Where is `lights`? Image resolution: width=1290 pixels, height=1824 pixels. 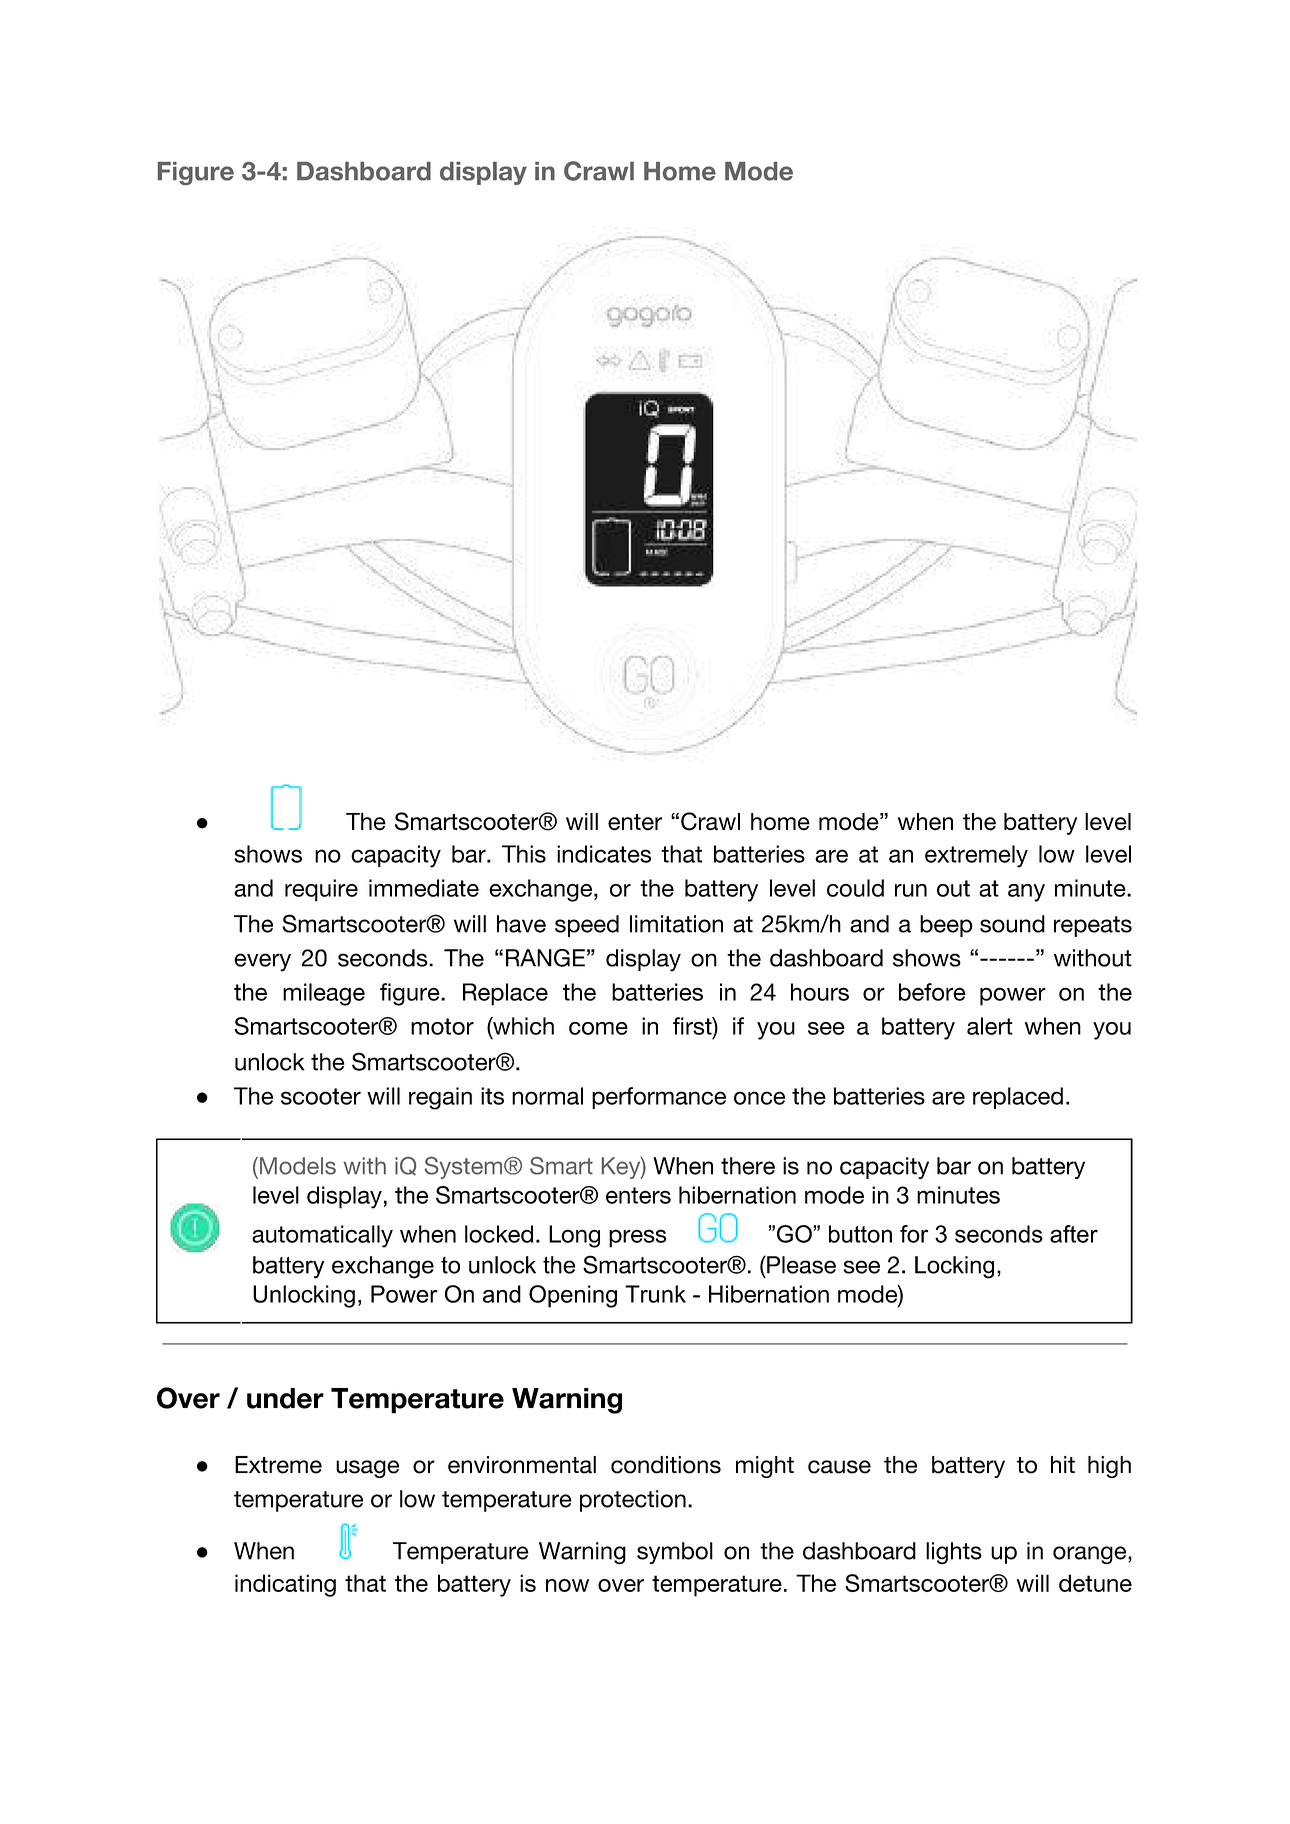 lights is located at coordinates (954, 1553).
